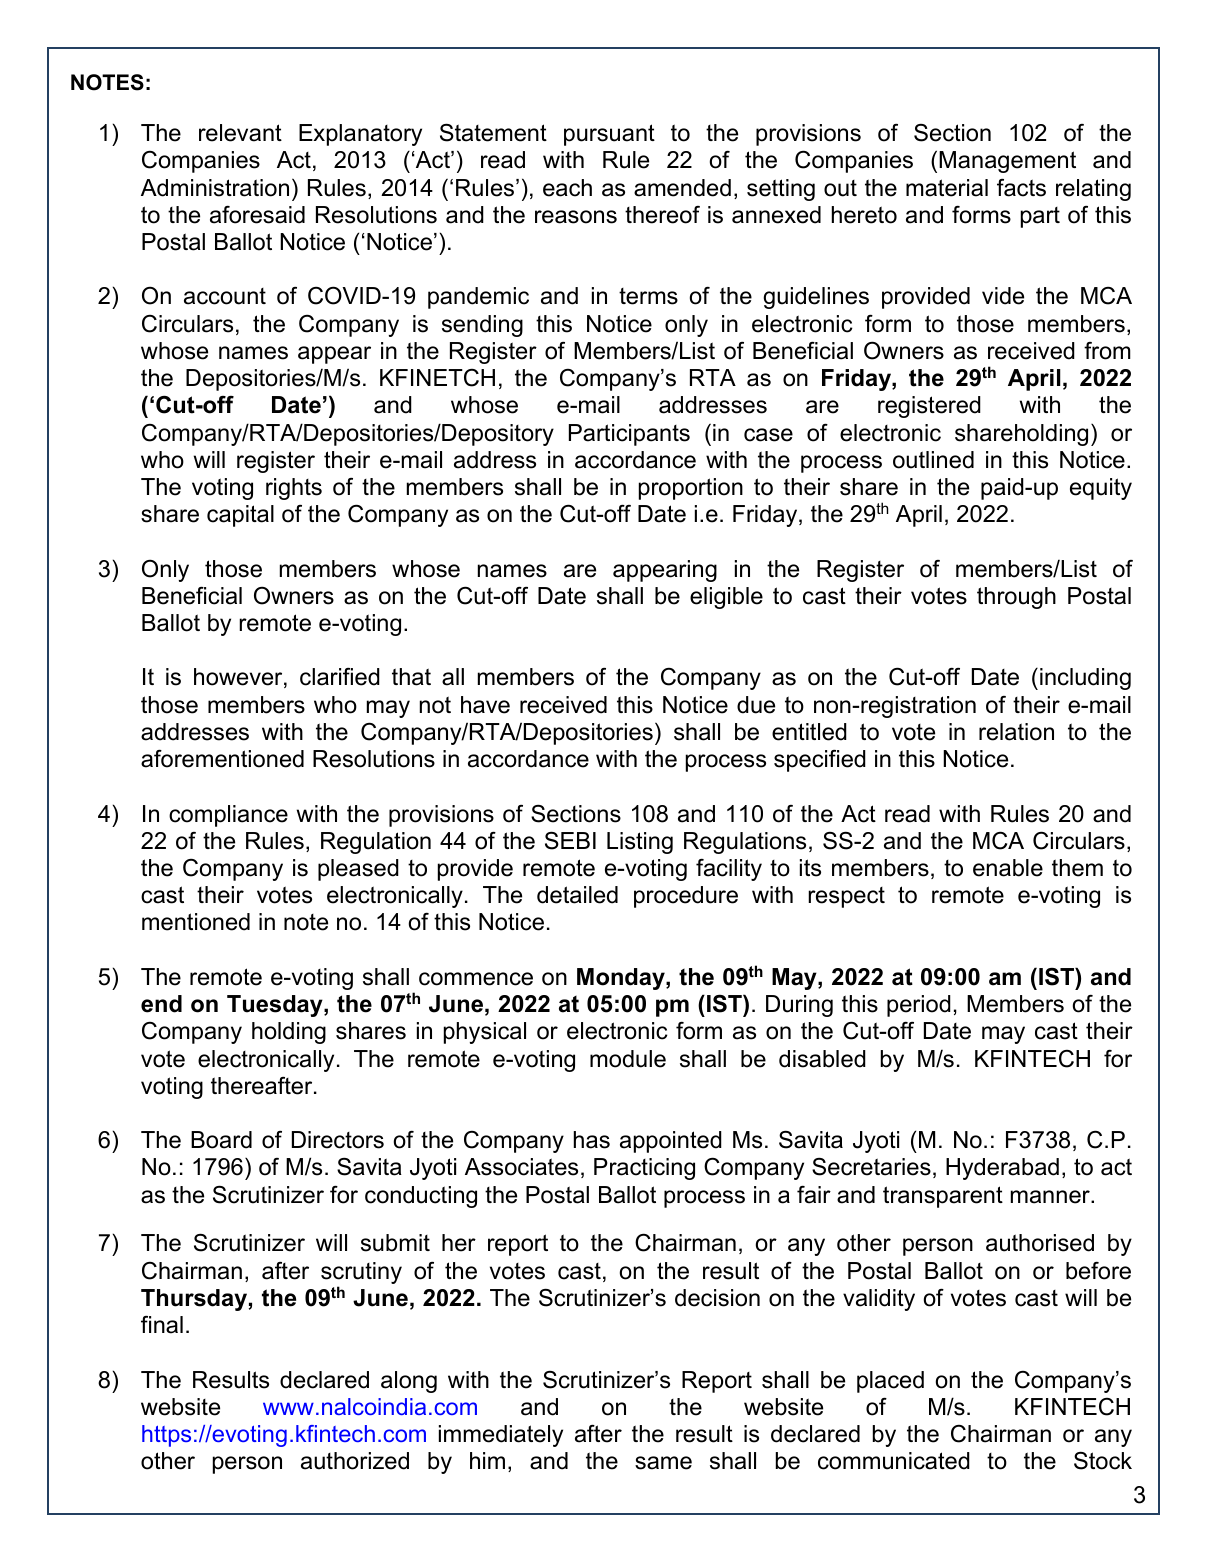  I want to click on compliance, so click(228, 816).
